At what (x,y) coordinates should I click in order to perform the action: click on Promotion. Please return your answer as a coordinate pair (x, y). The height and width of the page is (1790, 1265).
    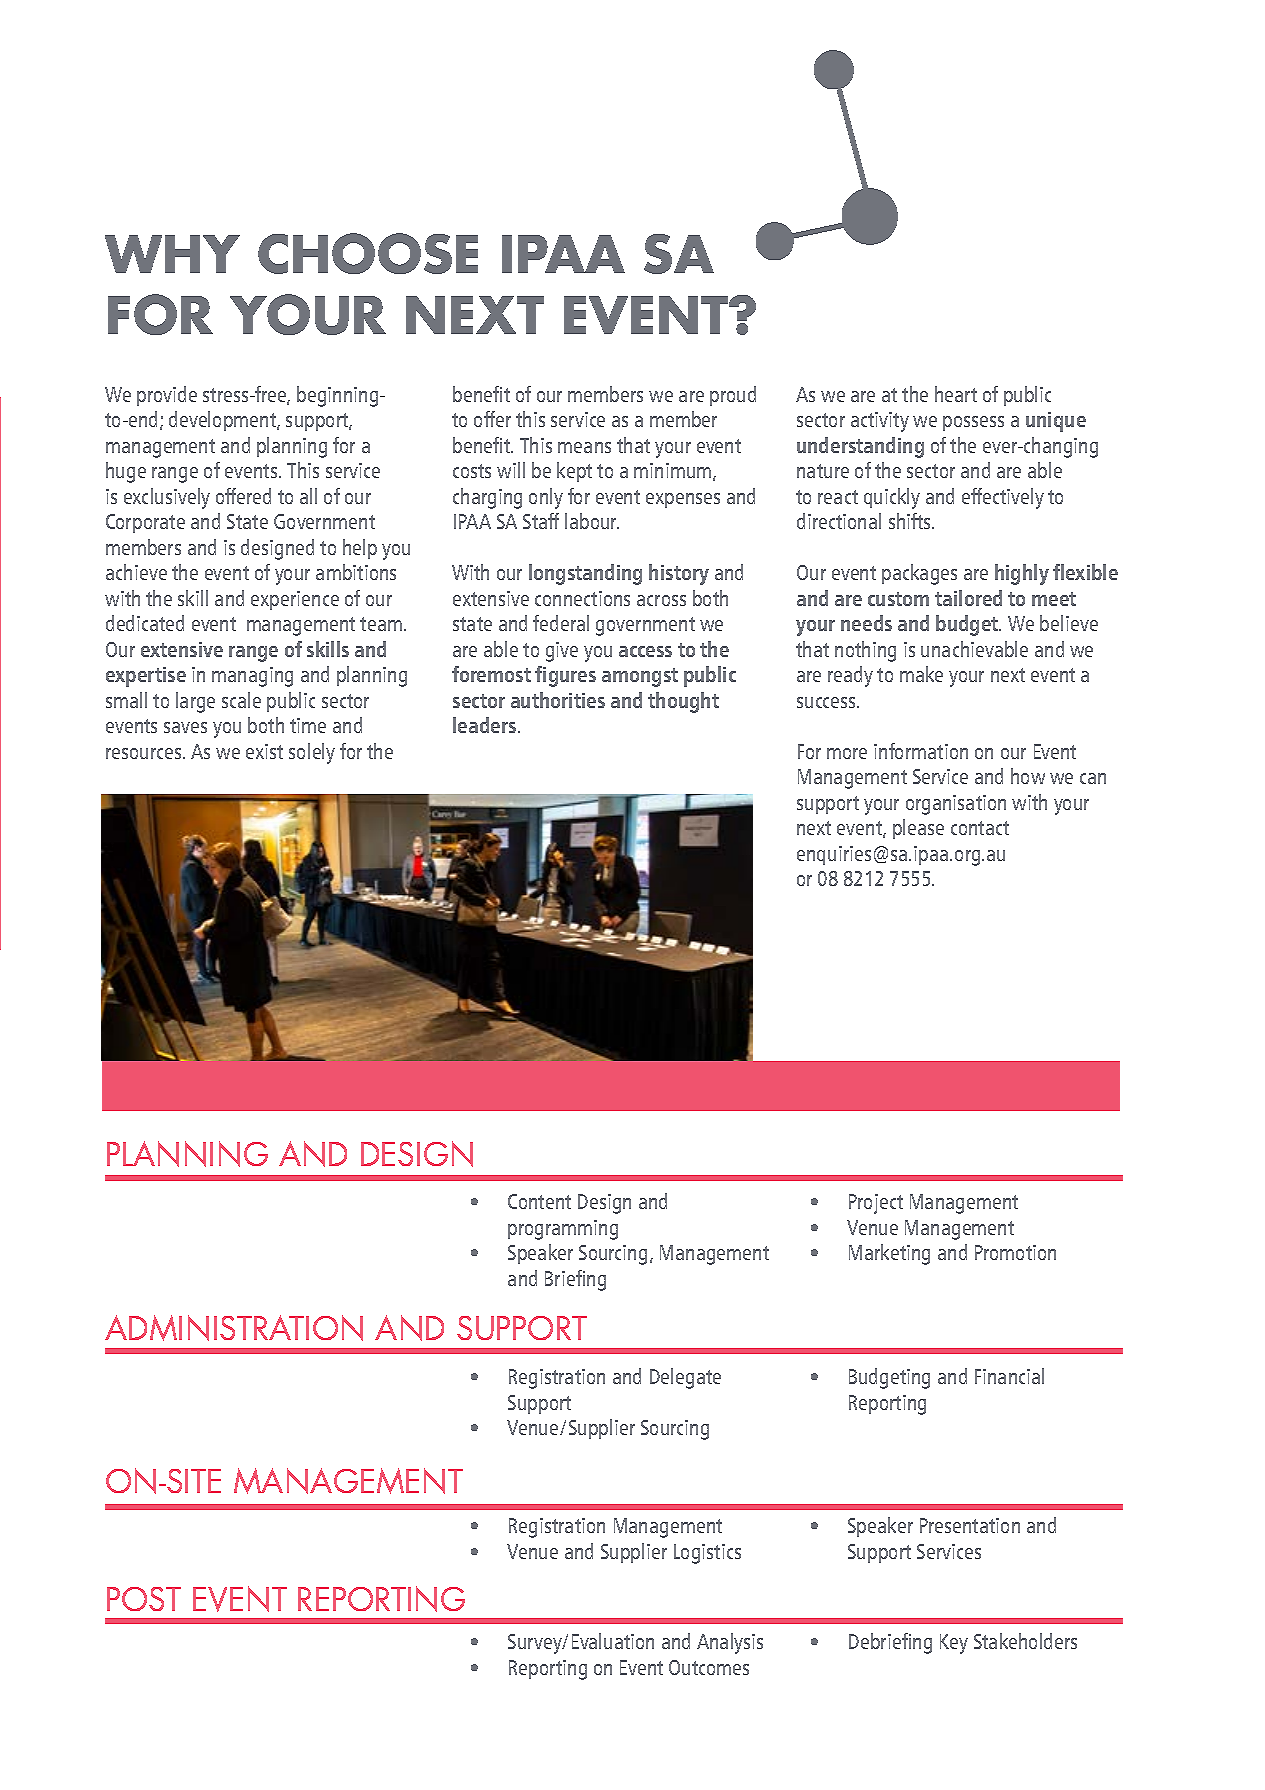
    Looking at the image, I should click on (1015, 1252).
